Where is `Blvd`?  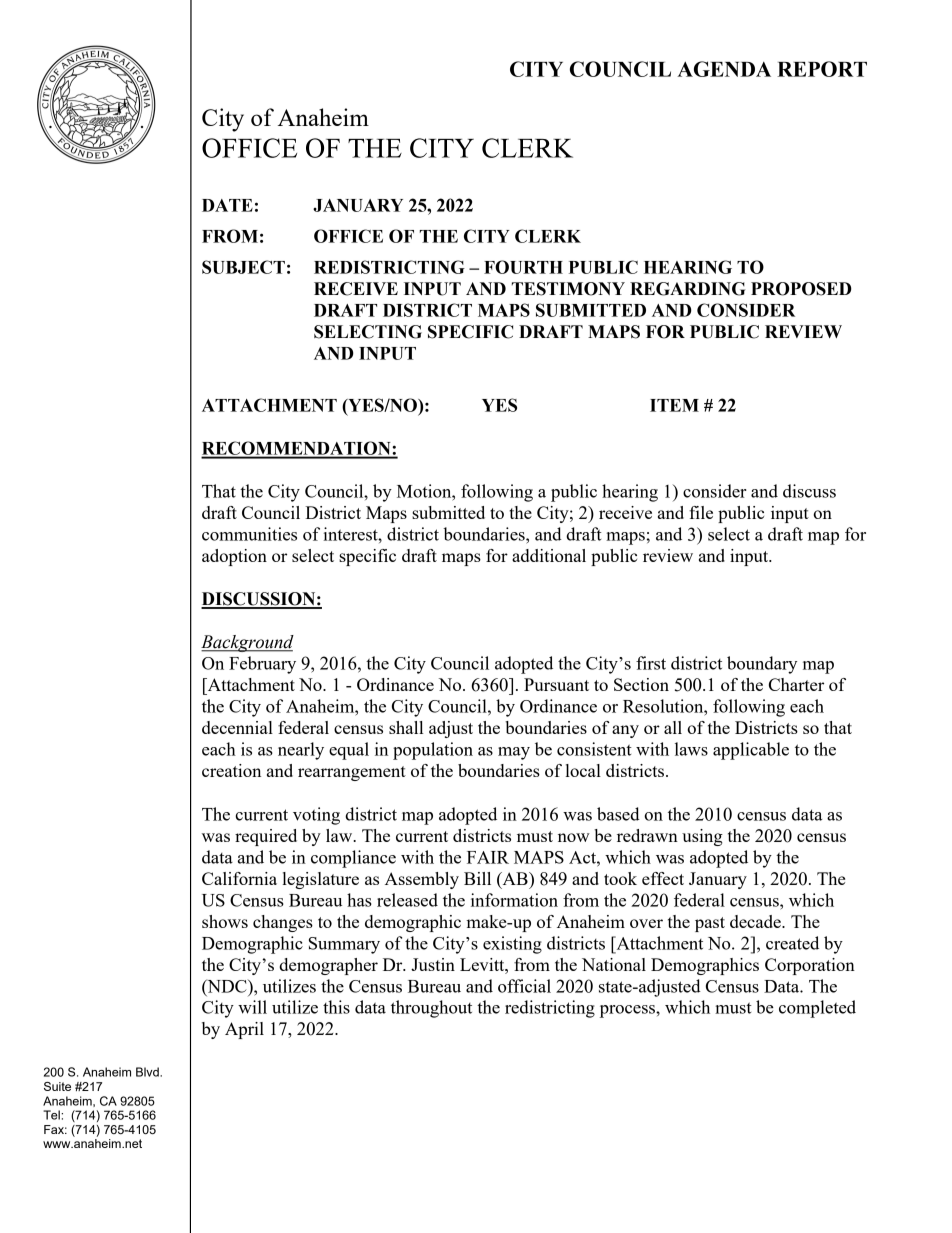
Blvd is located at coordinates (148, 1072).
